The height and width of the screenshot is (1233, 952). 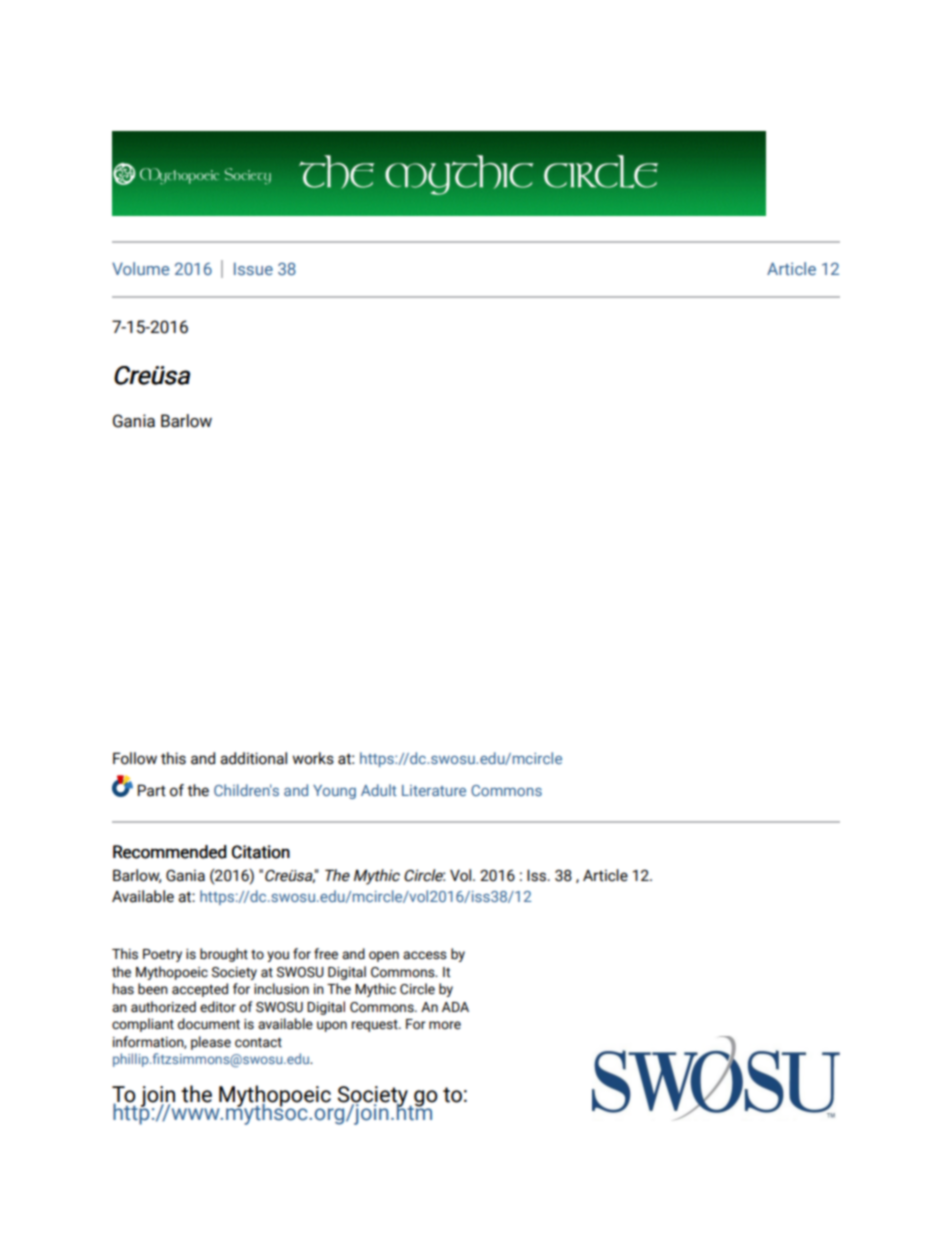 I want to click on authorized, so click(x=163, y=1007).
